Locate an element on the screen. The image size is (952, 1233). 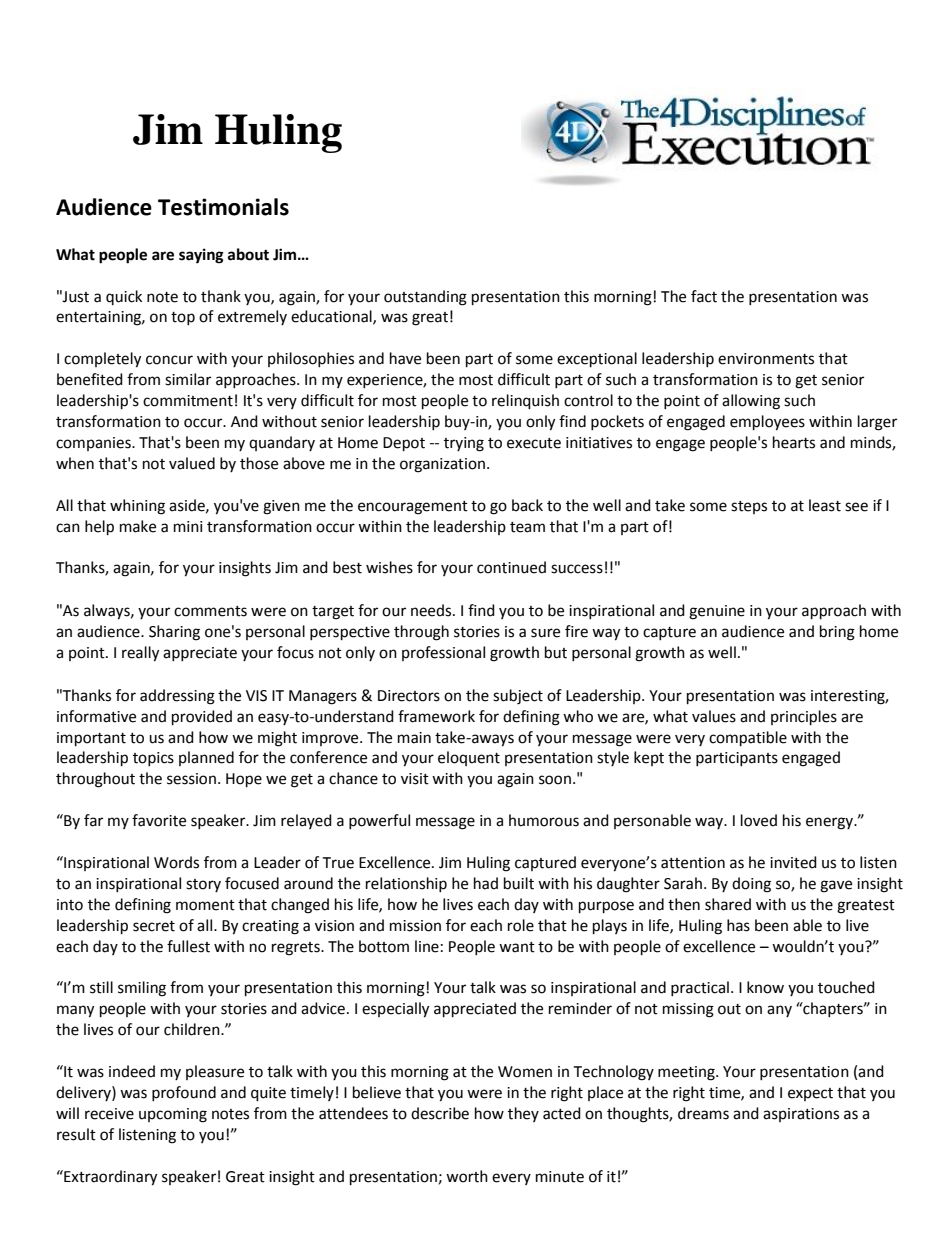
outstanding is located at coordinates (425, 298).
